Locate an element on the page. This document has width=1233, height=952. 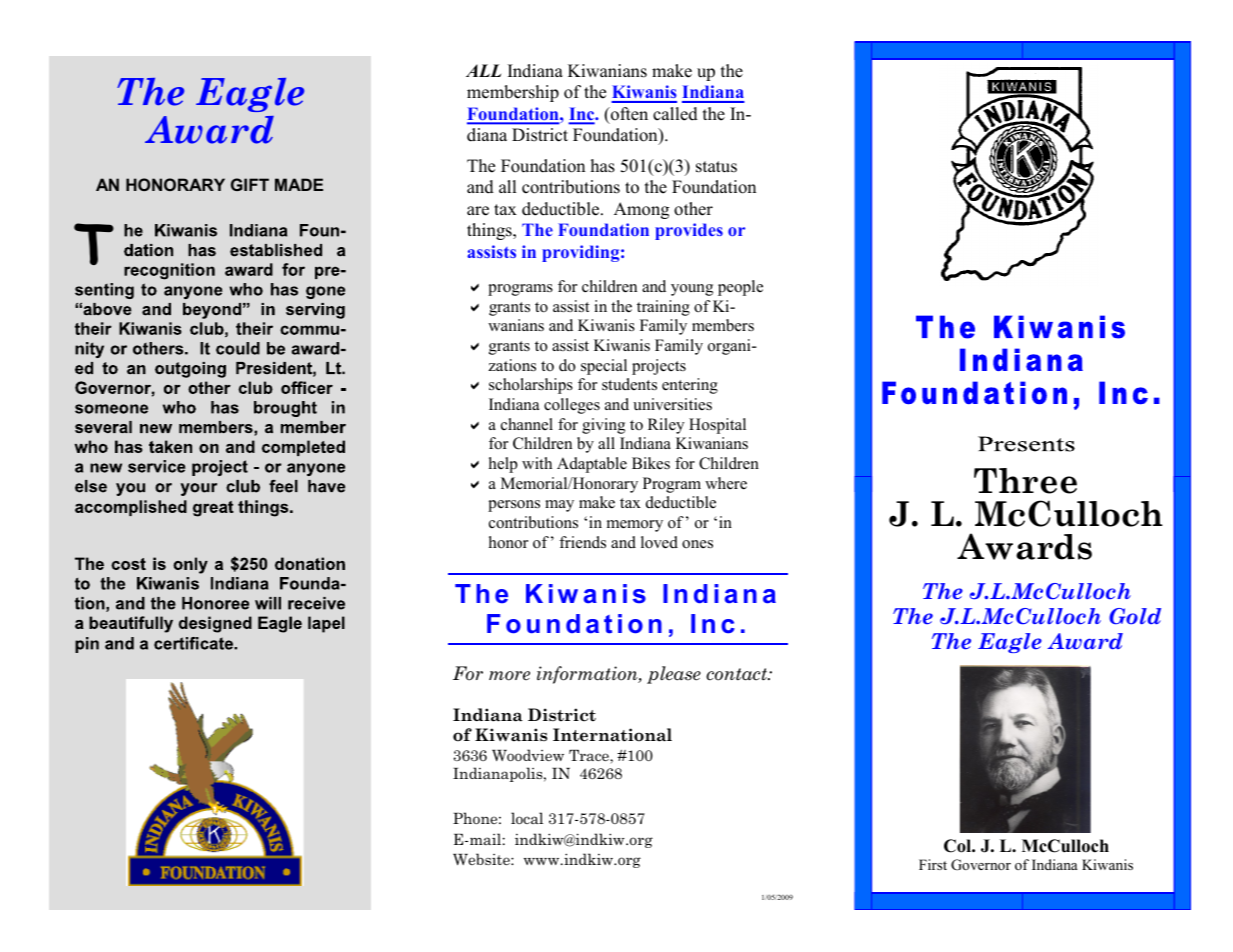
Three is located at coordinates (1025, 481).
